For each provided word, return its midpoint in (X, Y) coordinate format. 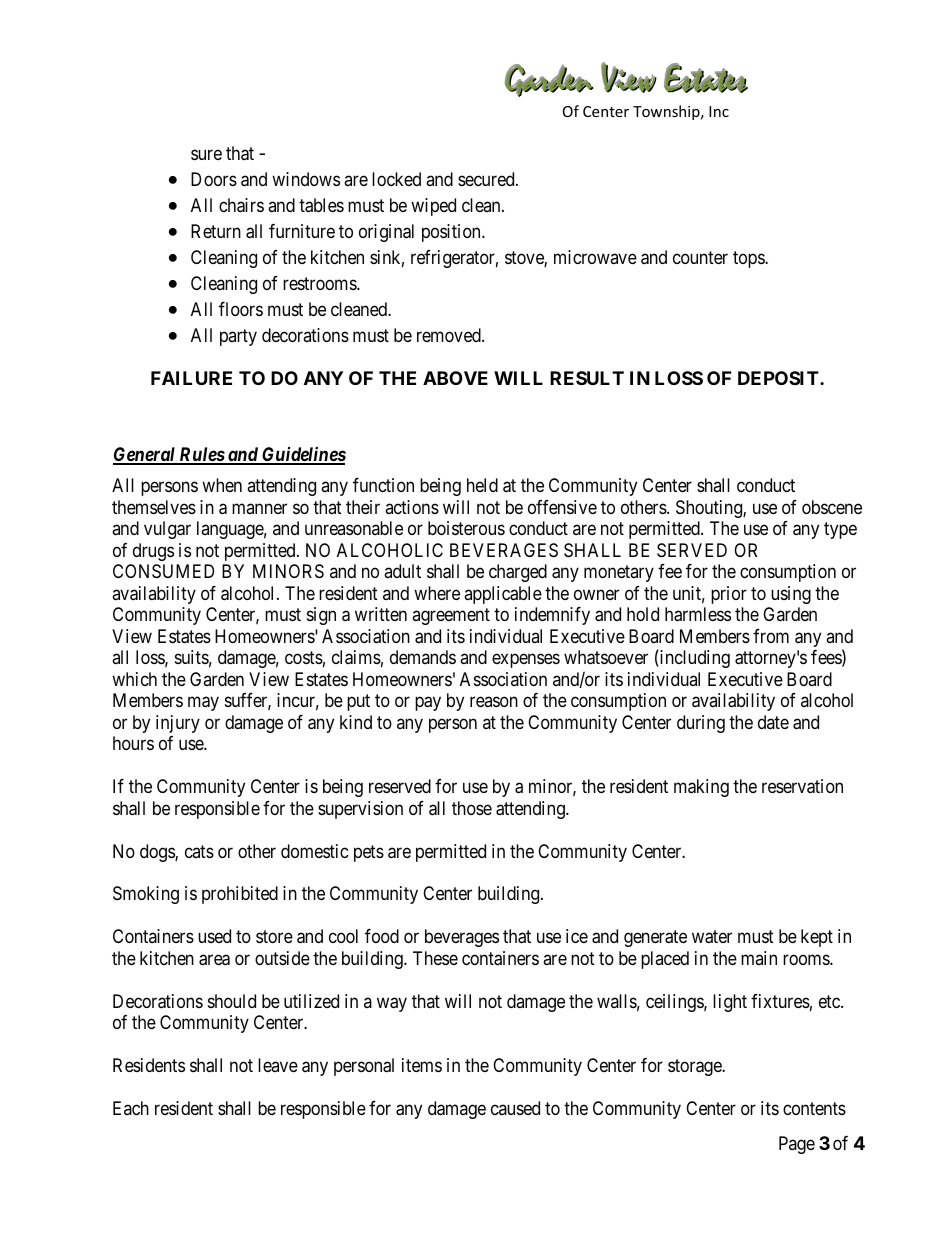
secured (487, 179)
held (482, 485)
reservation (802, 786)
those (472, 808)
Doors (214, 179)
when (222, 485)
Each (131, 1108)
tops (749, 259)
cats (199, 851)
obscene (832, 507)
